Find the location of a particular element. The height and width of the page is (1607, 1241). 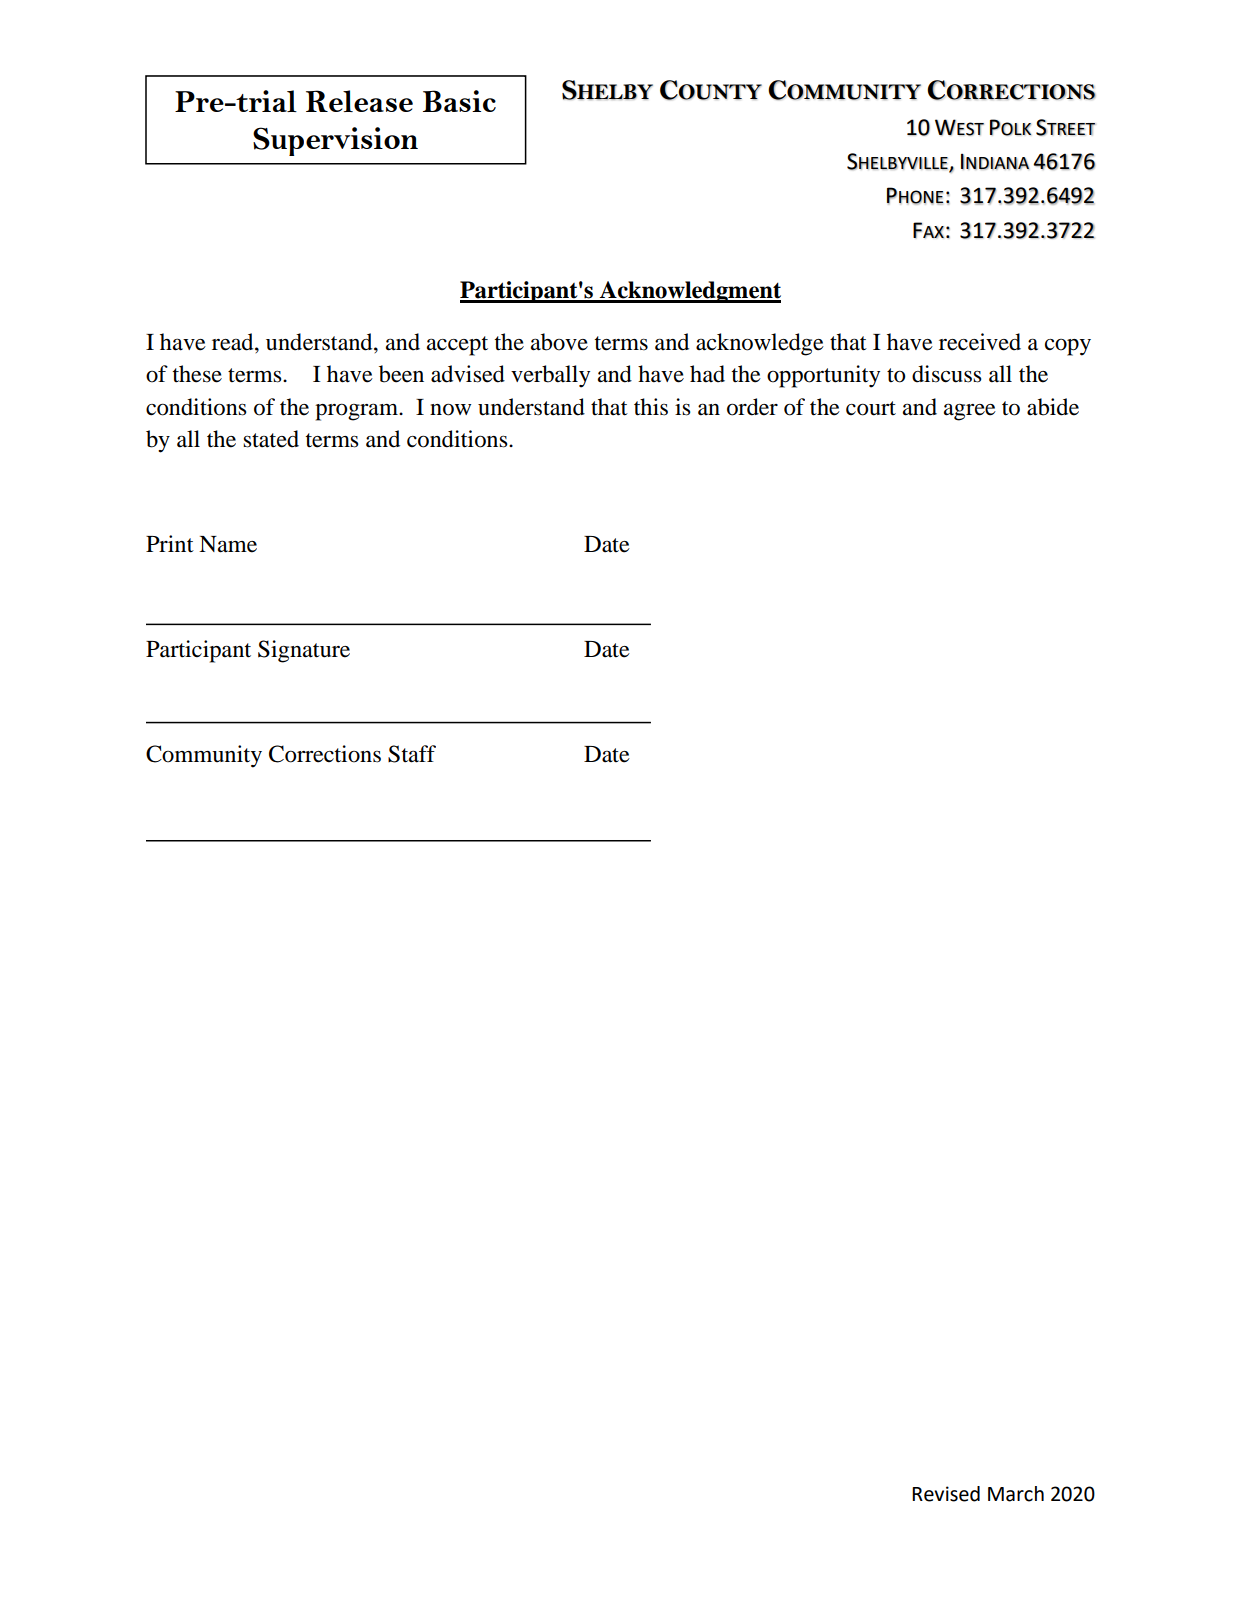

Revised is located at coordinates (946, 1494).
